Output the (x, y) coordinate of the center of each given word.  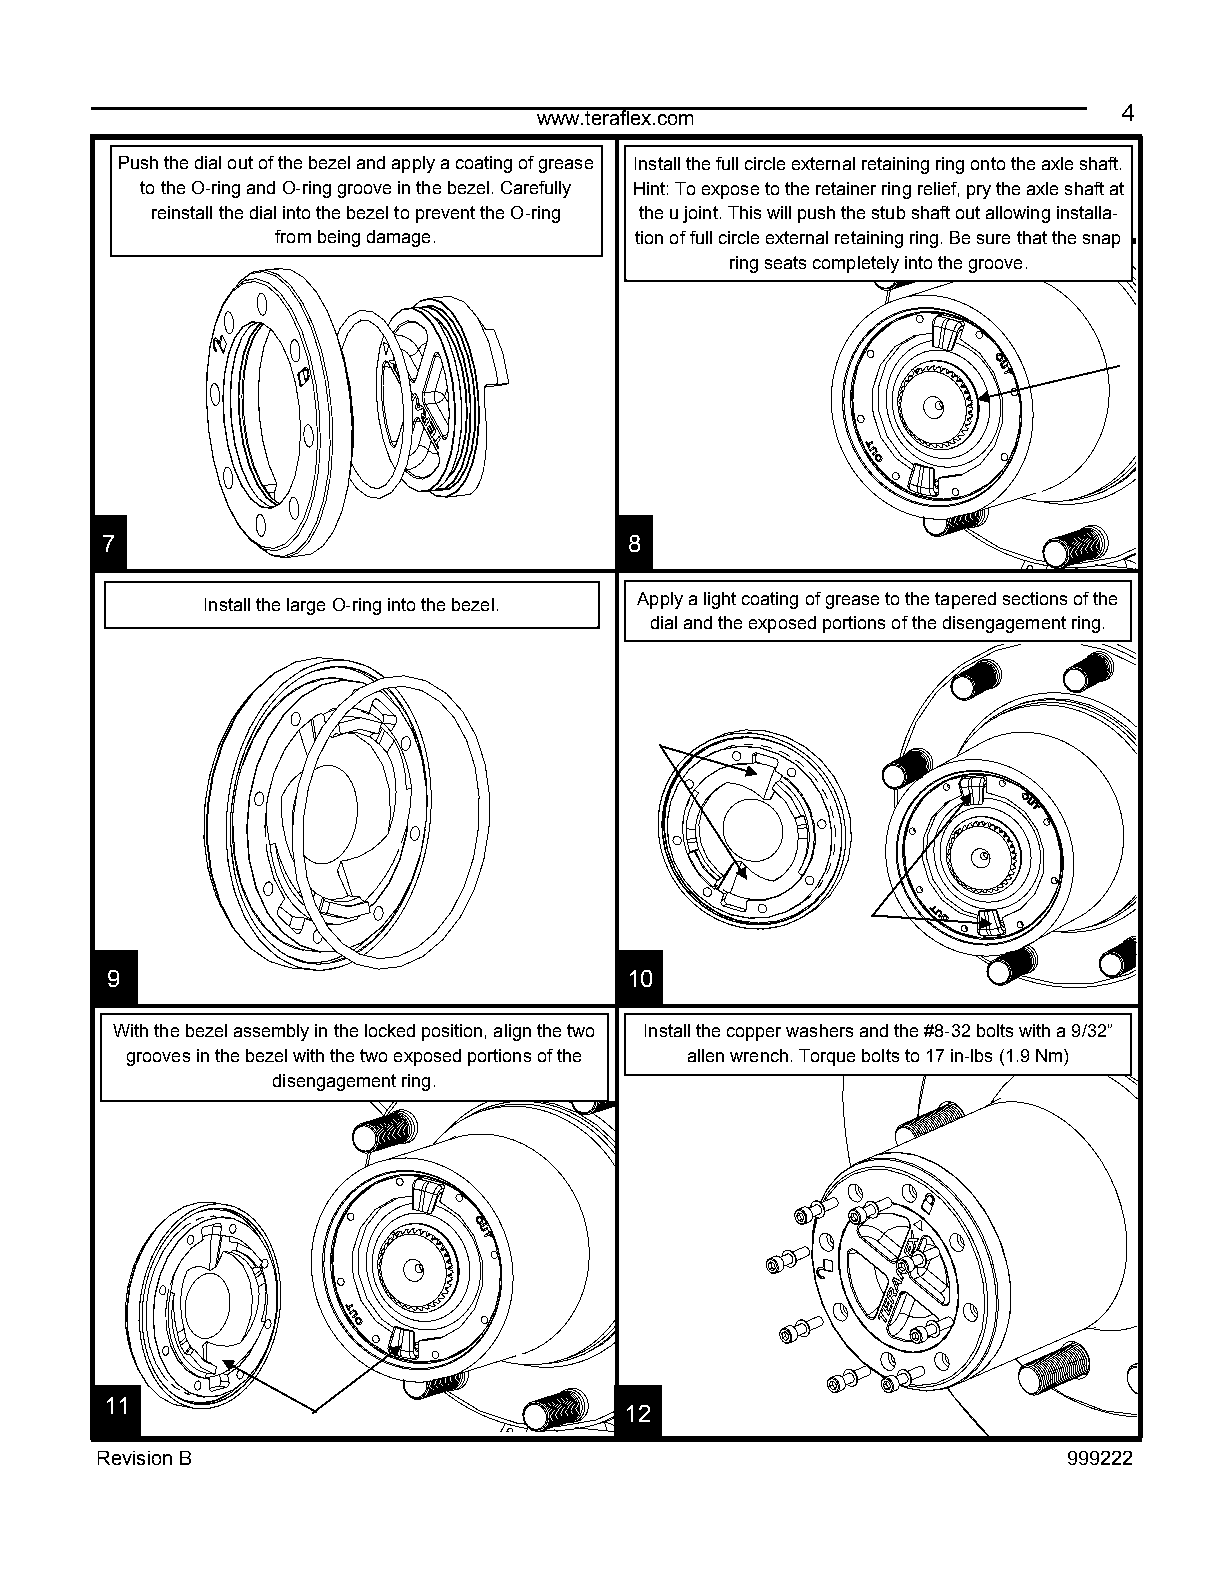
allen (706, 1055)
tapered (965, 600)
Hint (649, 188)
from (293, 236)
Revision (135, 1458)
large (306, 606)
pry (979, 192)
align (512, 1032)
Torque (827, 1057)
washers (819, 1030)
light (720, 600)
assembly (271, 1032)
